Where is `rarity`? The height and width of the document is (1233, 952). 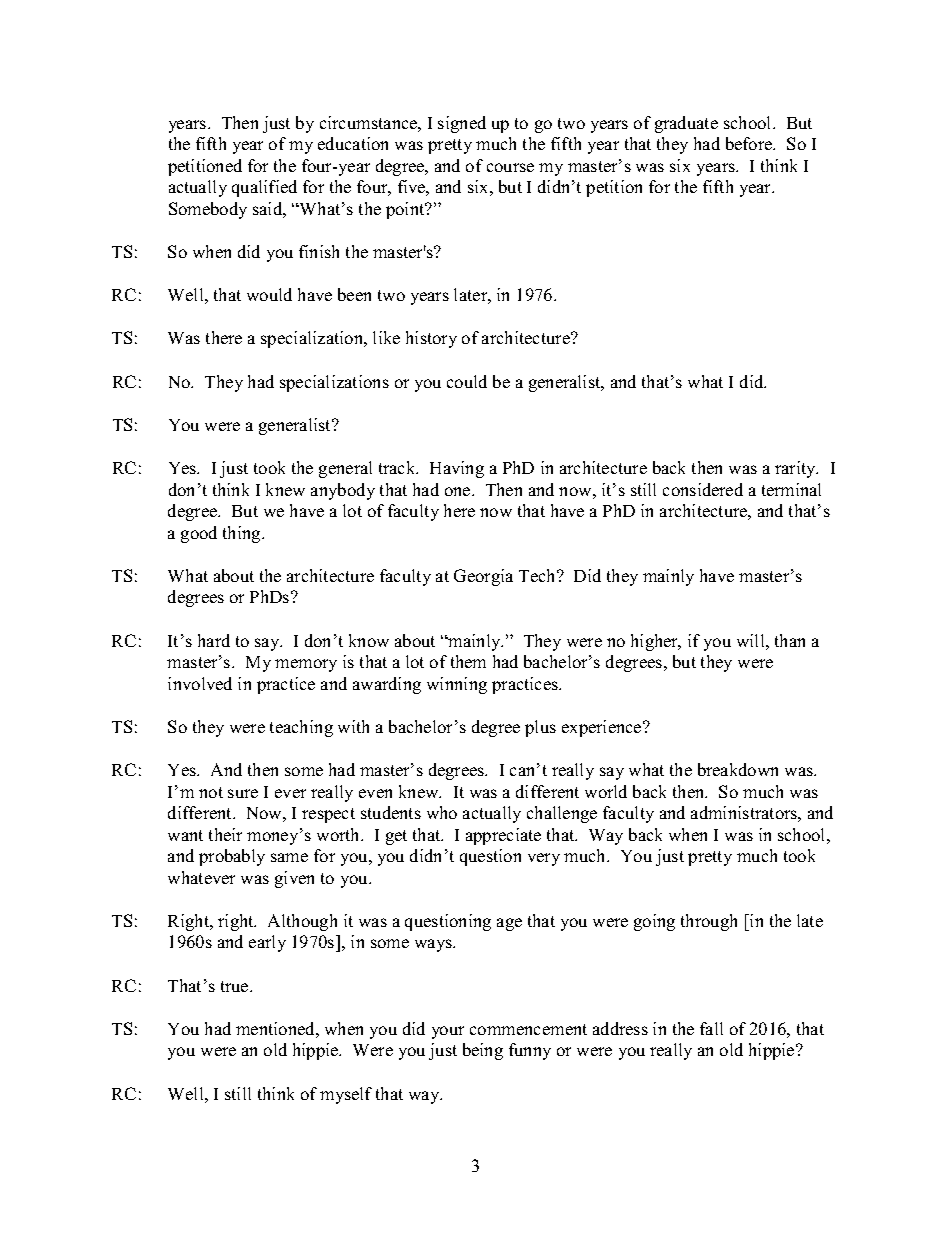
rarity is located at coordinates (796, 469).
